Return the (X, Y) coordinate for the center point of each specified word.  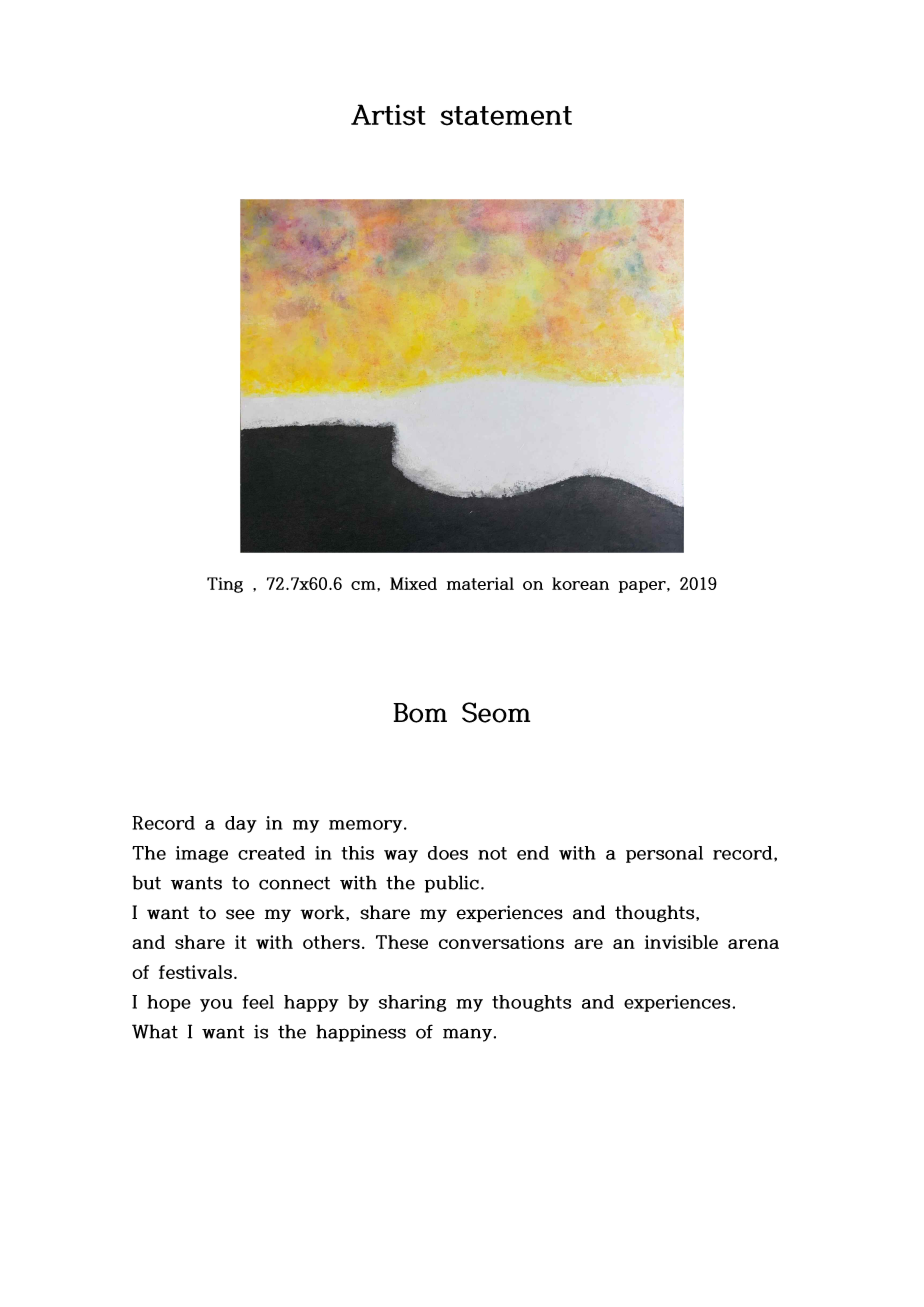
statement (506, 116)
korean (580, 583)
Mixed (413, 583)
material (480, 583)
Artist (388, 115)
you (216, 1005)
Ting (225, 585)
